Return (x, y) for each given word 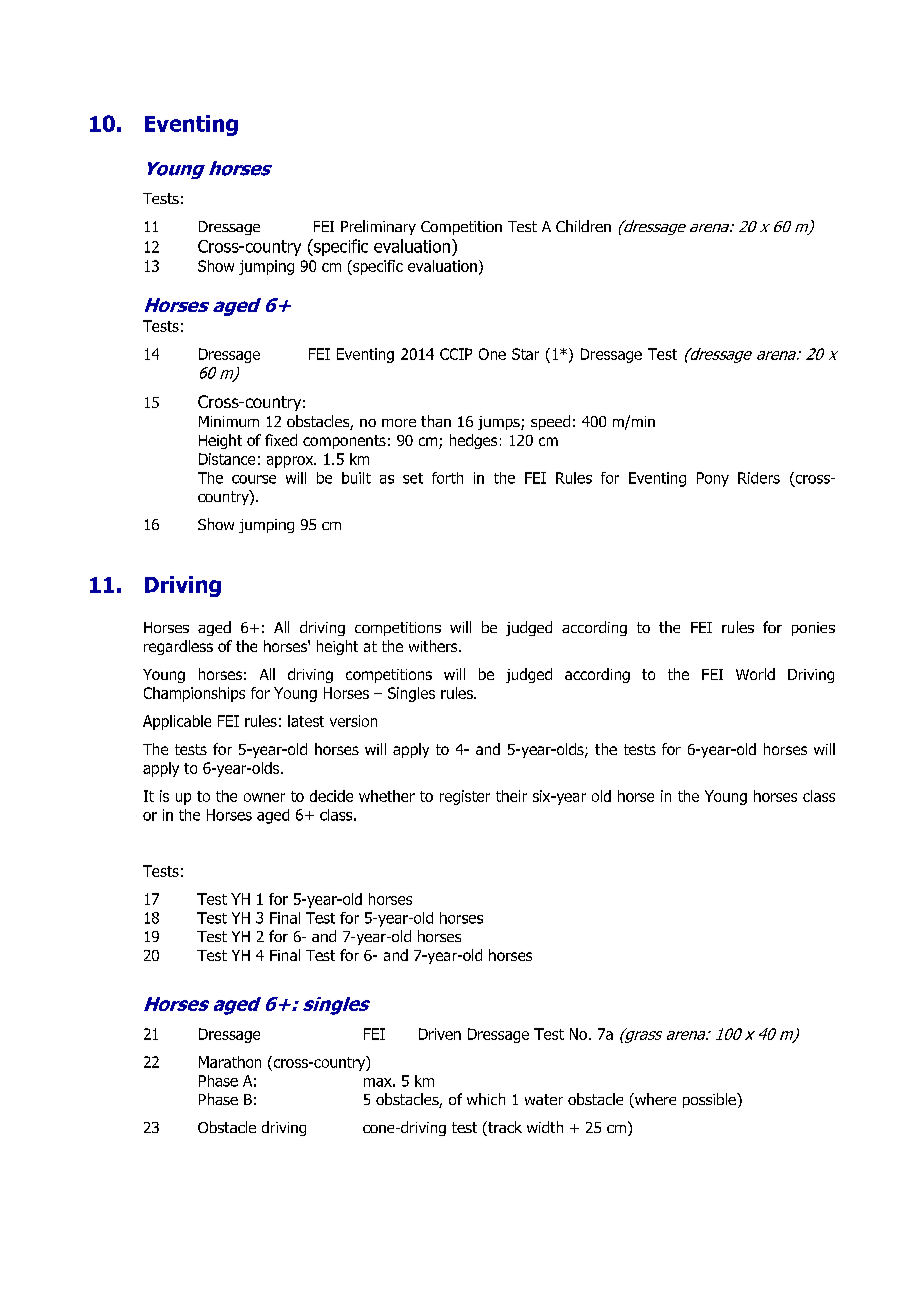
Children (583, 226)
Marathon (230, 1062)
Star (525, 354)
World (755, 674)
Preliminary (378, 227)
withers (434, 646)
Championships (194, 694)
